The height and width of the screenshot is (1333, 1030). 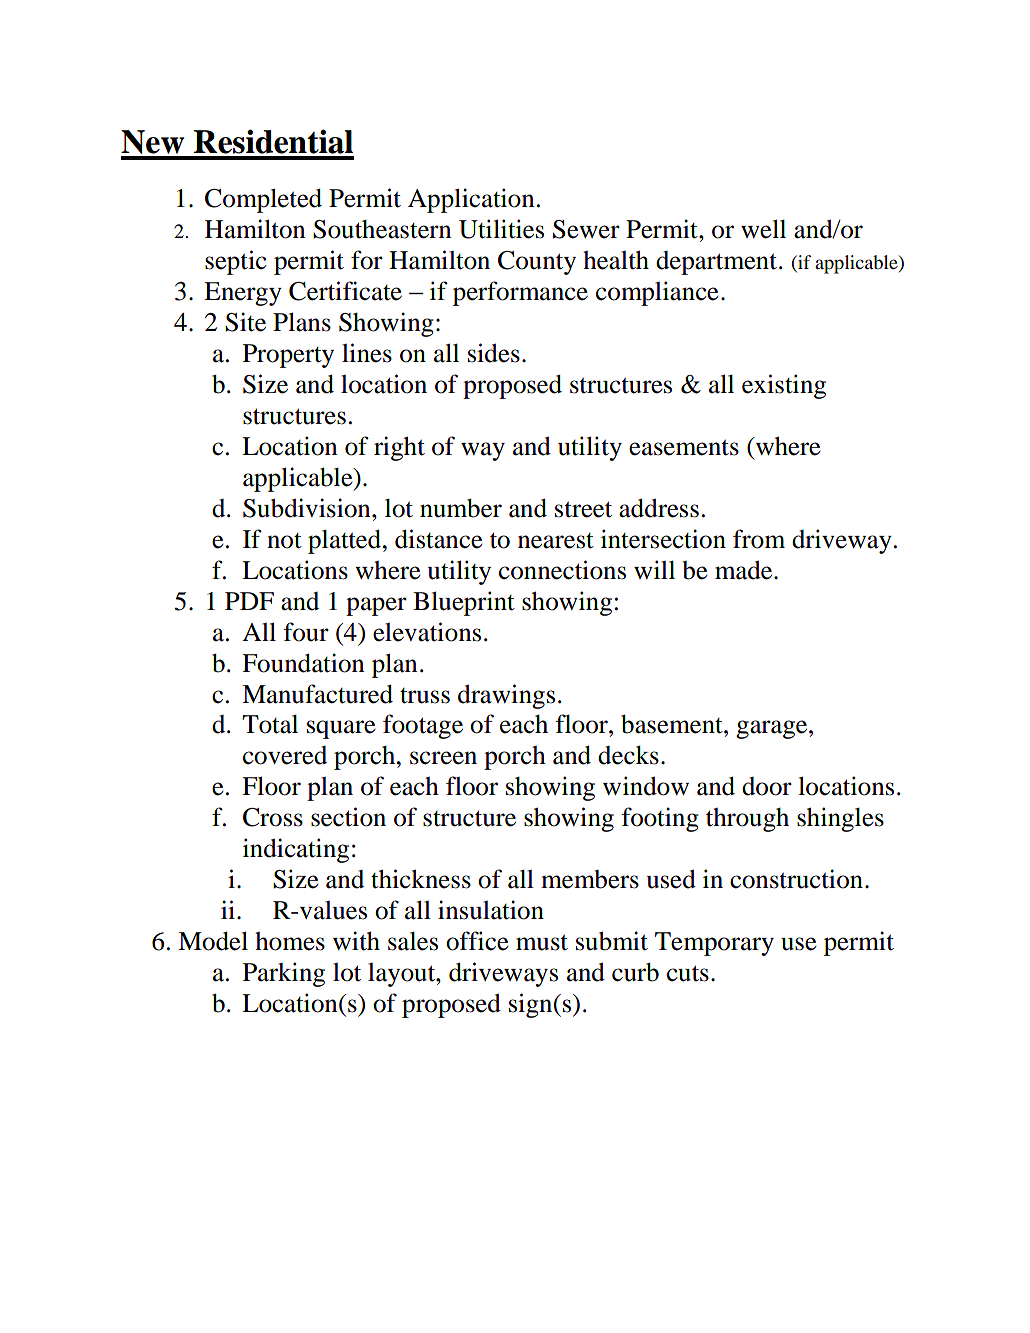 I want to click on Residential, so click(x=273, y=141).
